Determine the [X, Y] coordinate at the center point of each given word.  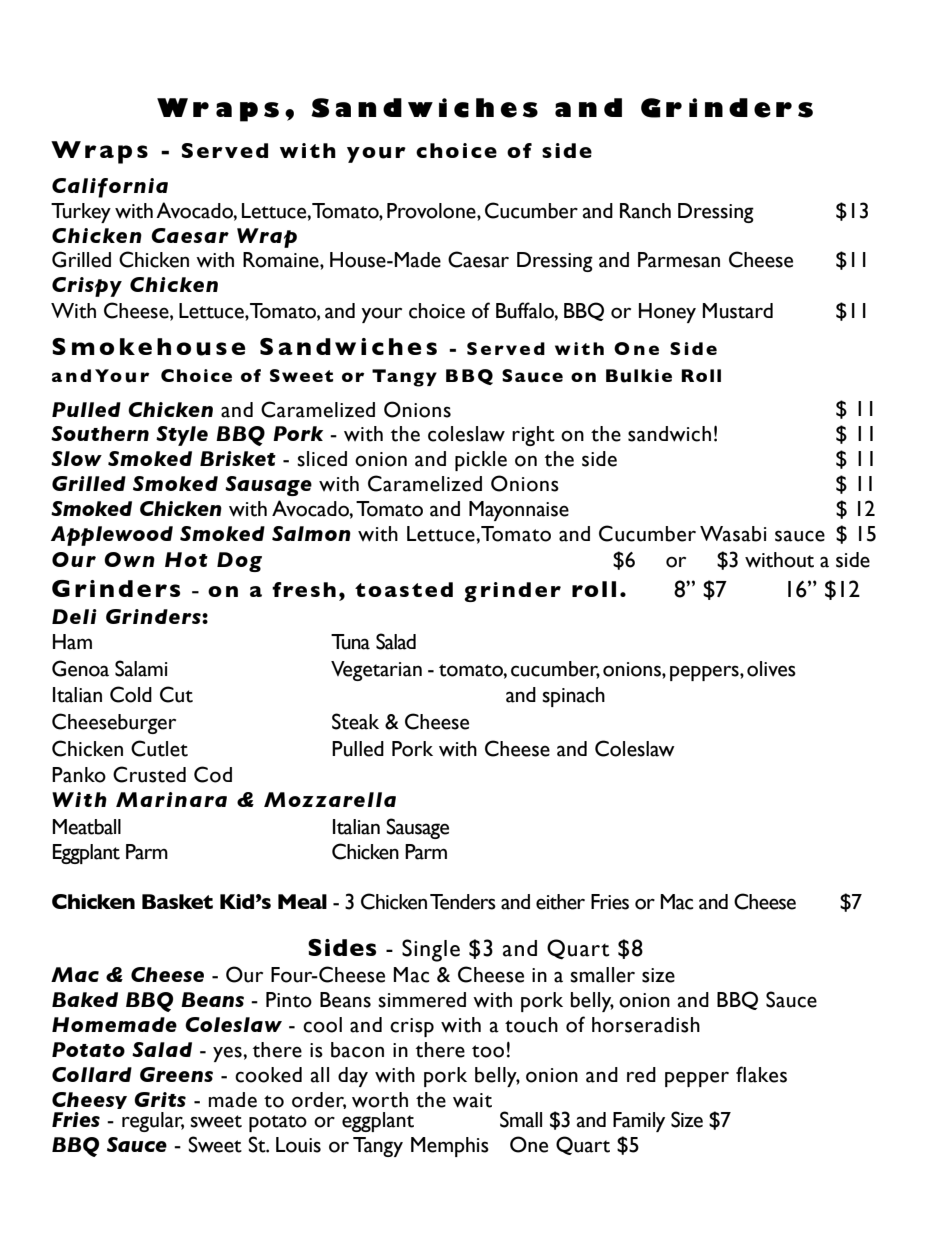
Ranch [645, 211]
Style [182, 436]
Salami [141, 668]
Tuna [350, 642]
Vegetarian [376, 671]
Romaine [282, 260]
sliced [322, 459]
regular [153, 1122]
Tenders [463, 902]
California [110, 188]
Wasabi [733, 534]
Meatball [86, 827]
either [560, 902]
